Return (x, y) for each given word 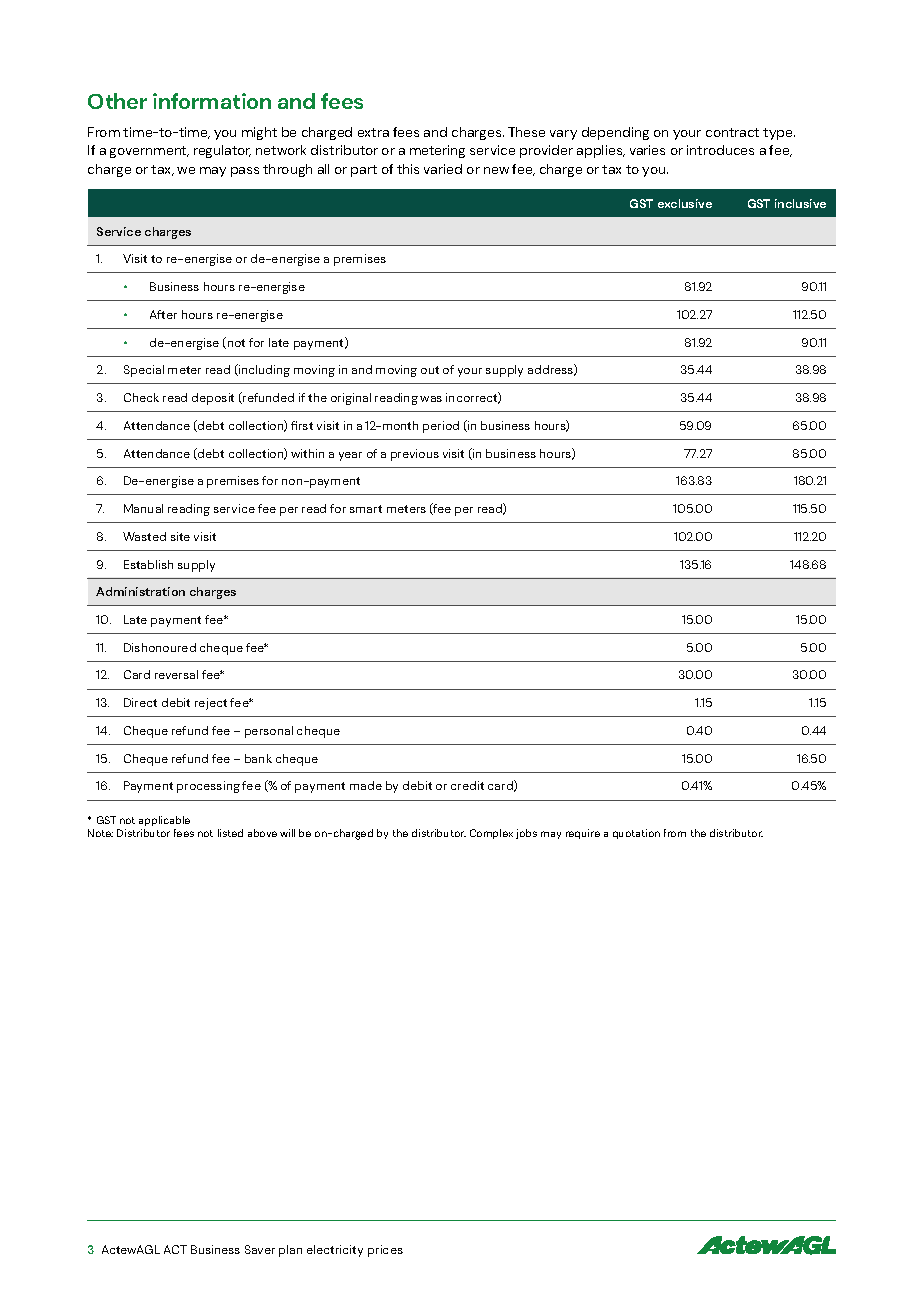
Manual (143, 508)
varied (443, 169)
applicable (164, 821)
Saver (260, 1249)
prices (385, 1251)
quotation (636, 834)
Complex (491, 834)
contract (732, 132)
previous (415, 455)
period (441, 427)
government (149, 152)
